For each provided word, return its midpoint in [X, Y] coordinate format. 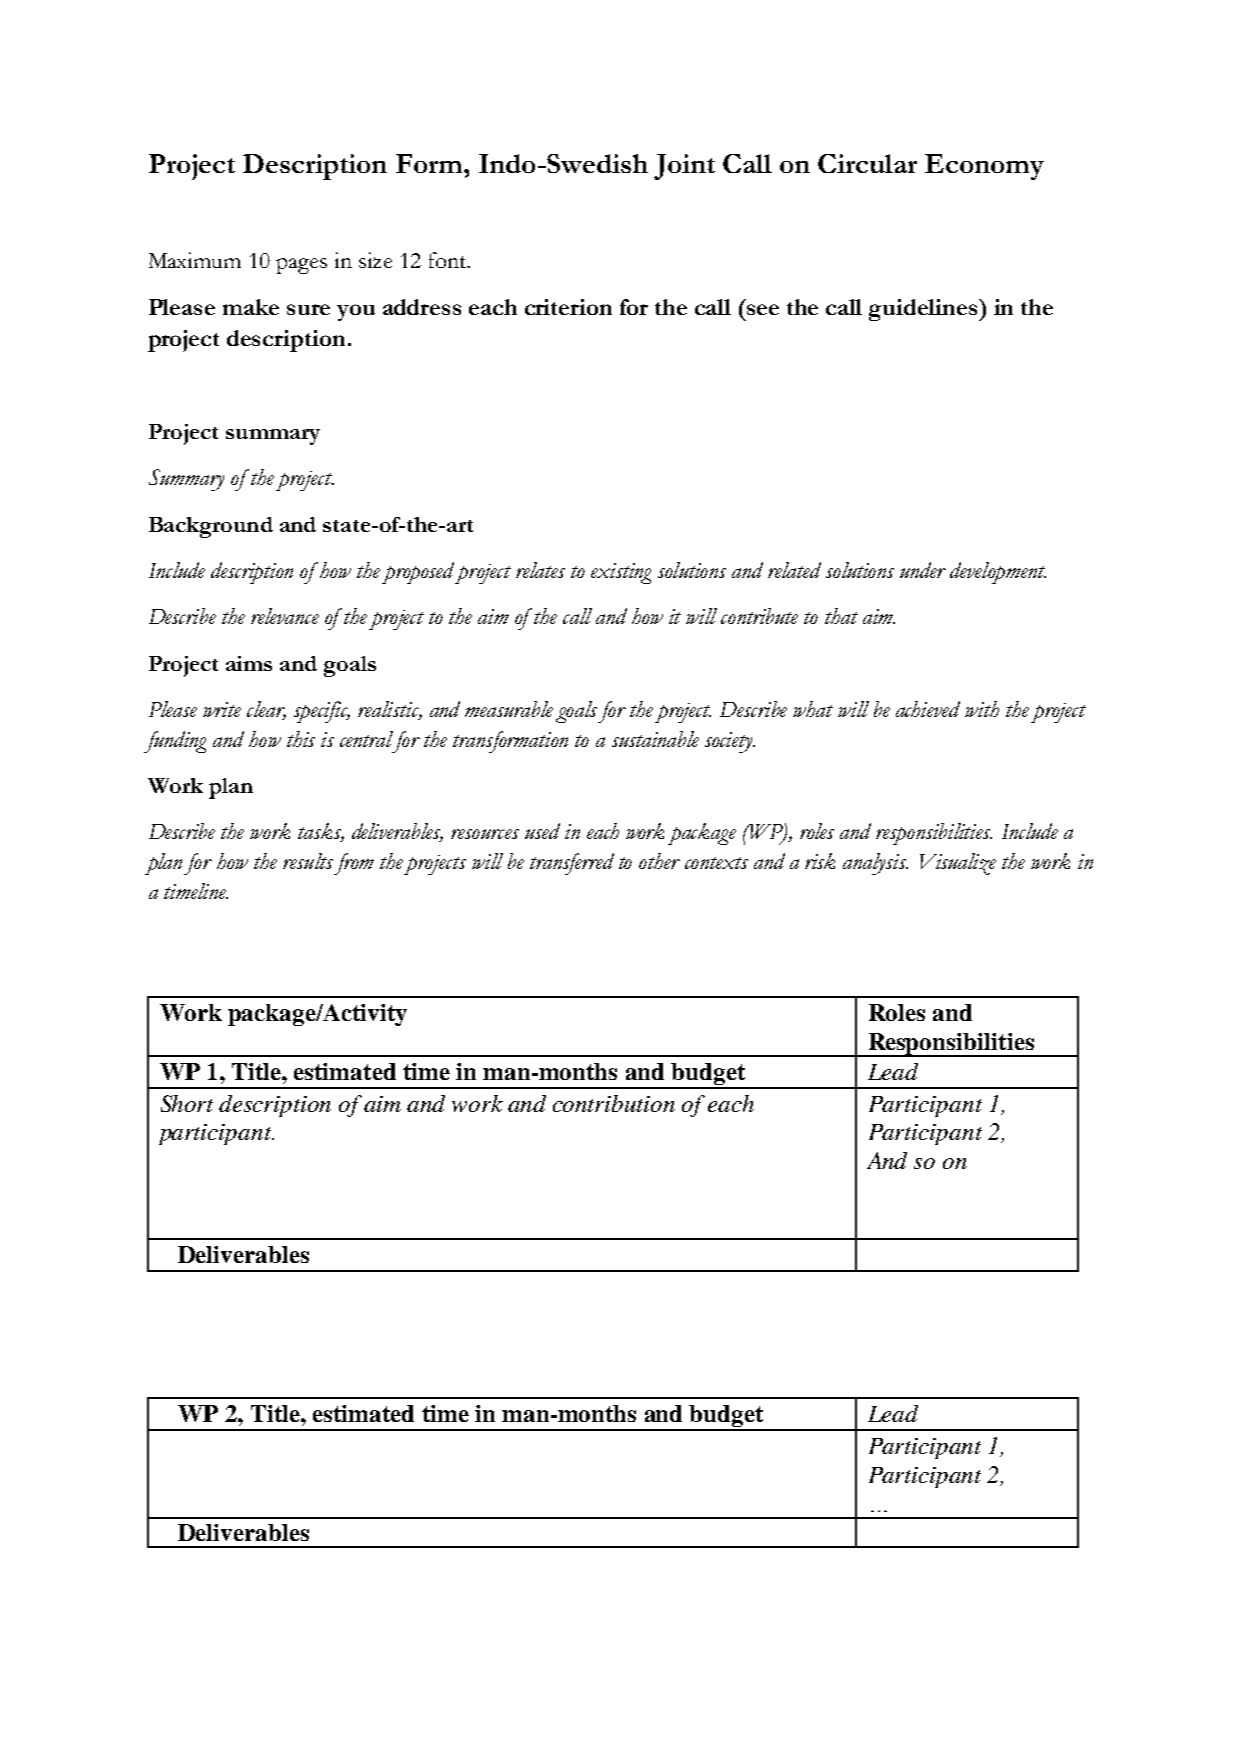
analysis [875, 864]
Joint [684, 167]
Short [187, 1103]
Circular [867, 163]
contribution [614, 1103]
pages [301, 266]
